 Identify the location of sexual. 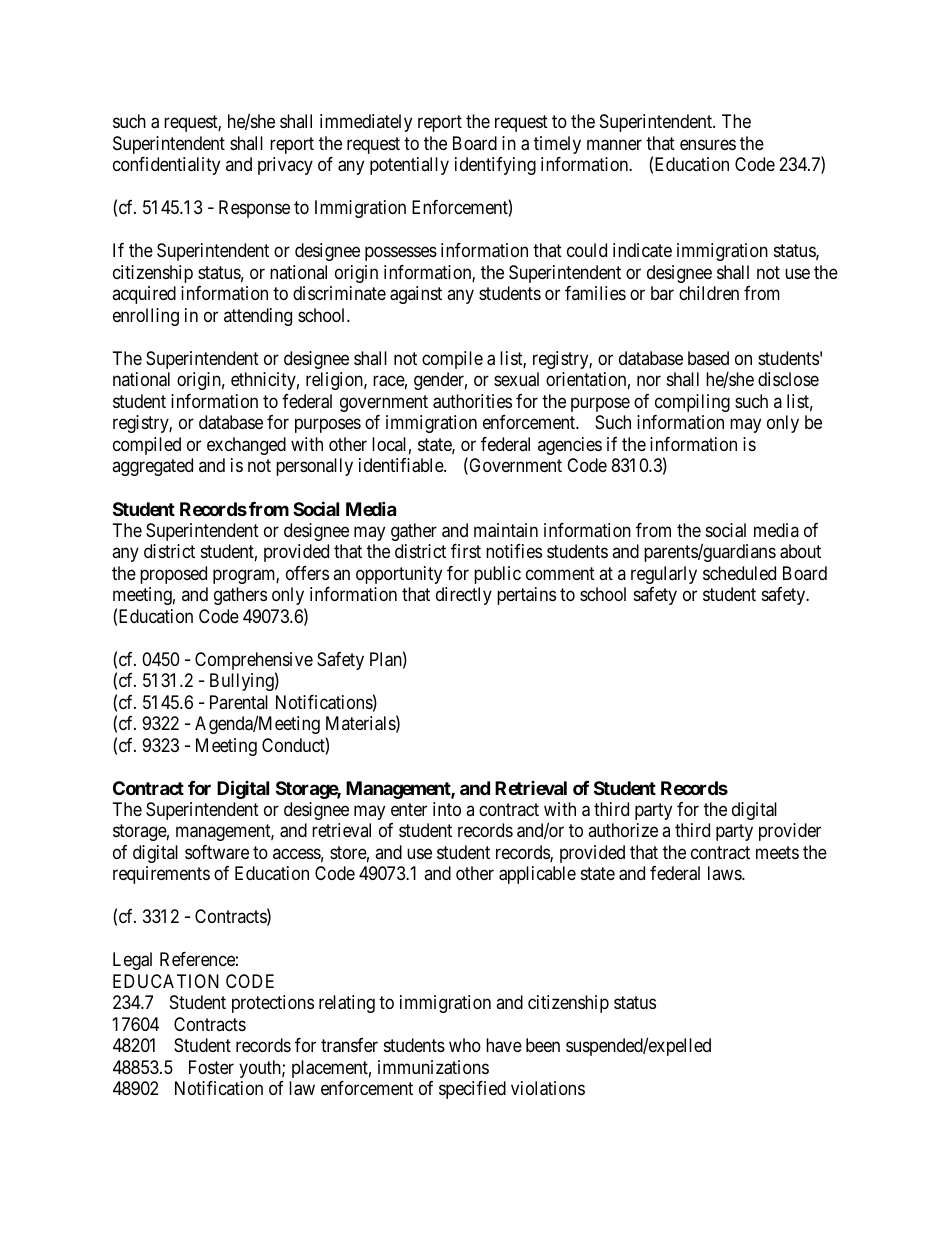
(516, 379).
